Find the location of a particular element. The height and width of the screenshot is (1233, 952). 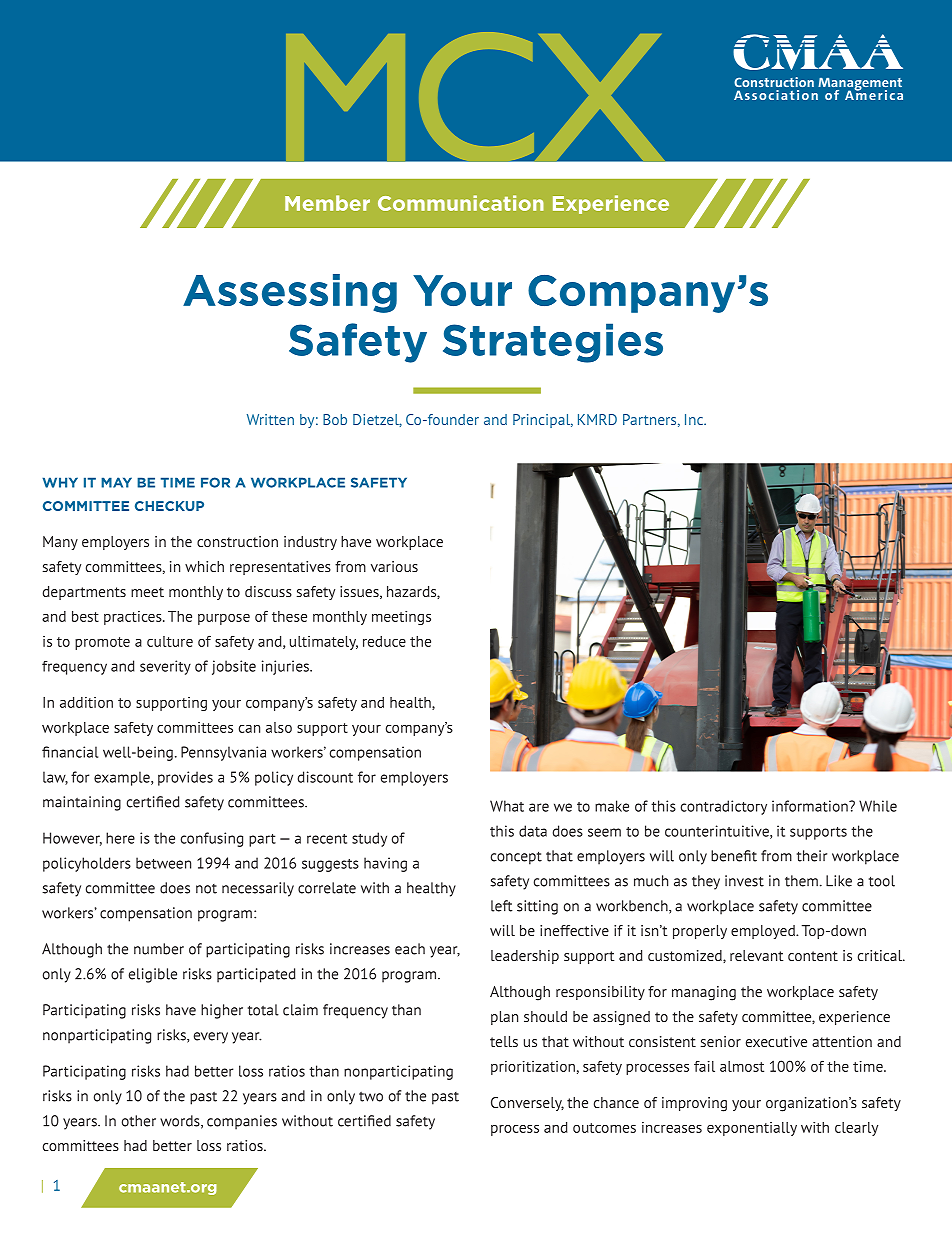

other is located at coordinates (139, 1121).
